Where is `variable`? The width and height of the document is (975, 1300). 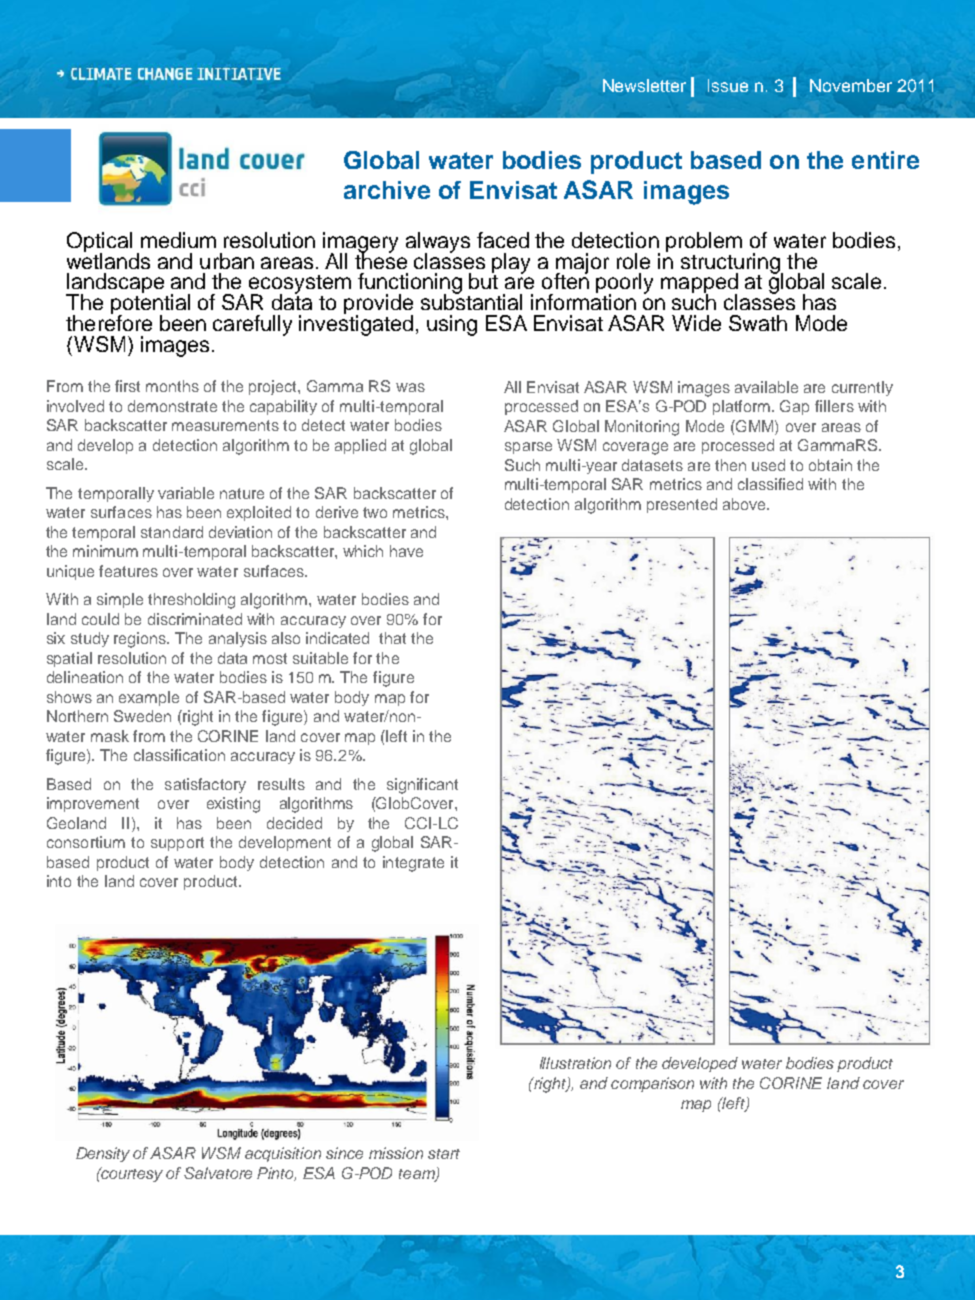
variable is located at coordinates (186, 493).
